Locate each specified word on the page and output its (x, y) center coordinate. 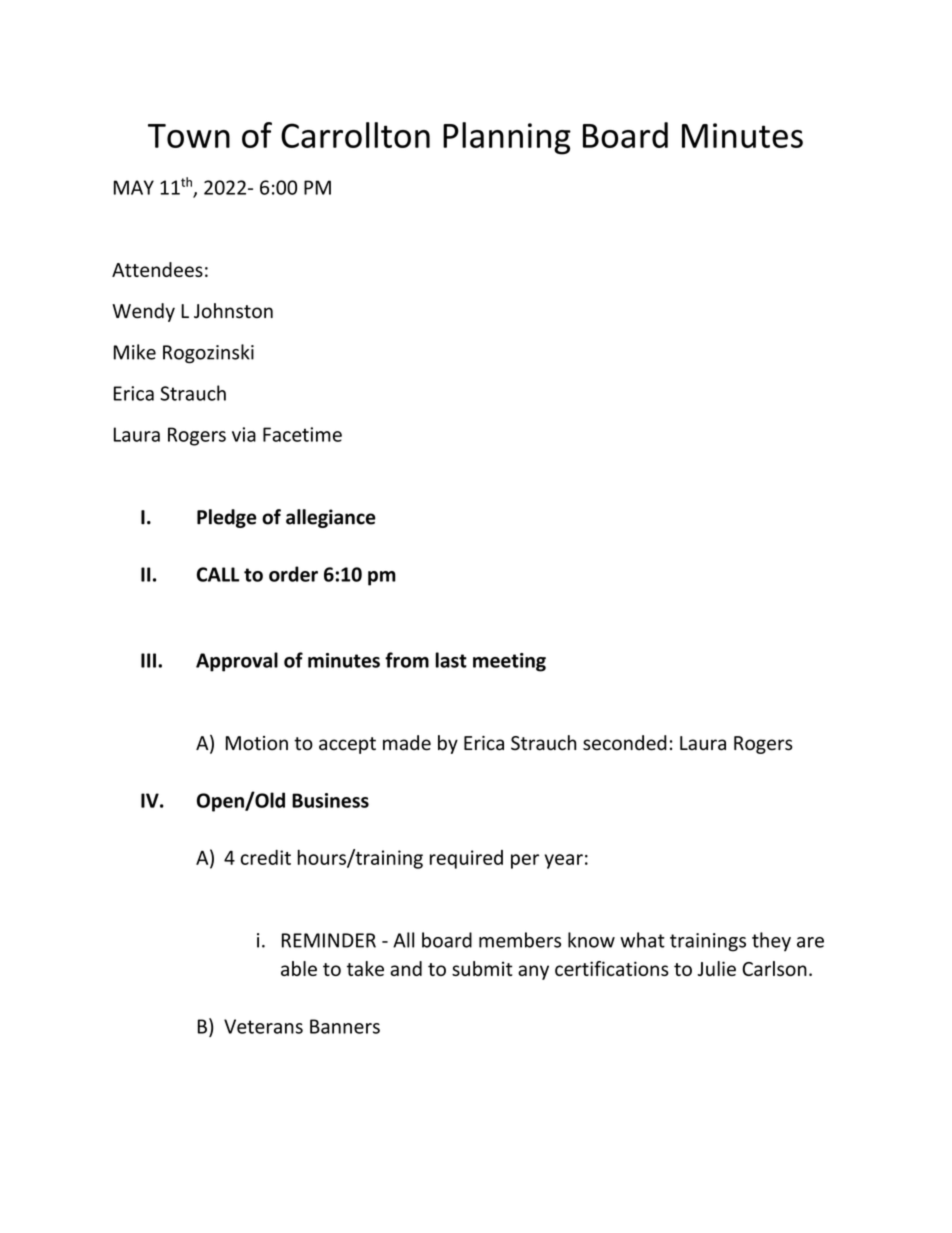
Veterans (263, 1026)
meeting (509, 662)
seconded (625, 743)
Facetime (302, 434)
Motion (257, 743)
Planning (507, 138)
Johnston (233, 311)
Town (189, 136)
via (244, 434)
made (407, 743)
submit (482, 968)
